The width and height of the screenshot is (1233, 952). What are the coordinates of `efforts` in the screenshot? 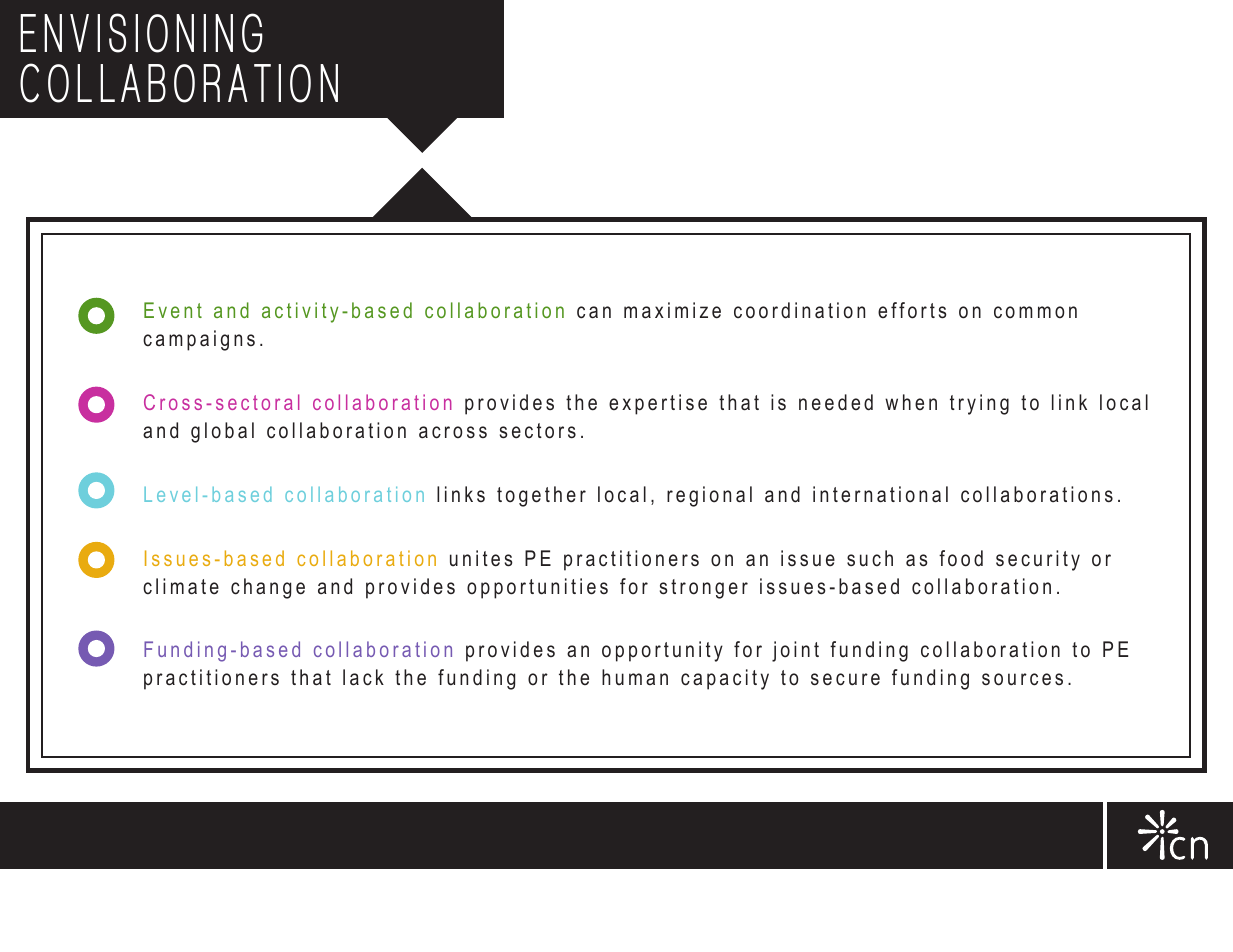 It's located at (912, 310).
